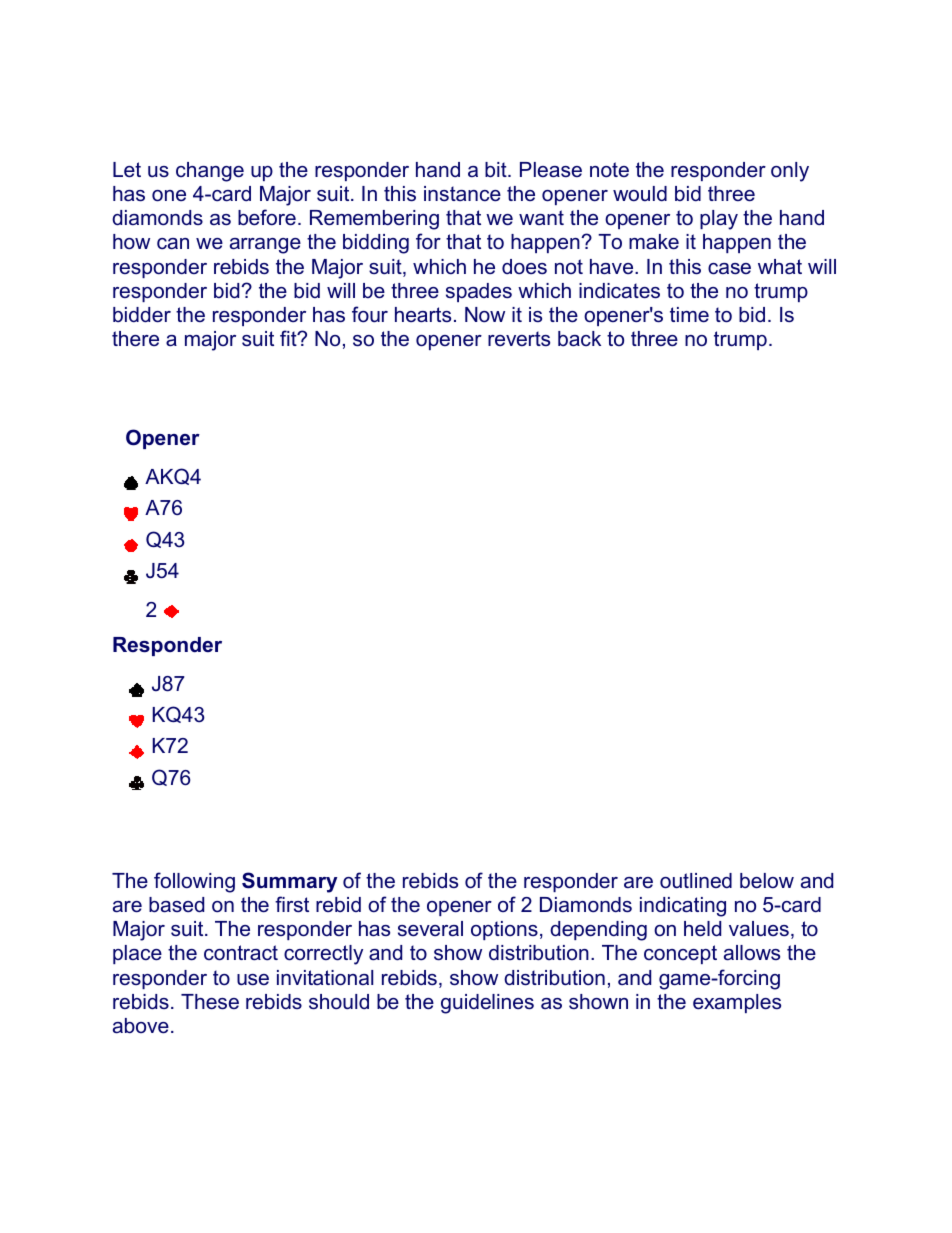 Image resolution: width=952 pixels, height=1233 pixels. I want to click on play, so click(719, 220).
